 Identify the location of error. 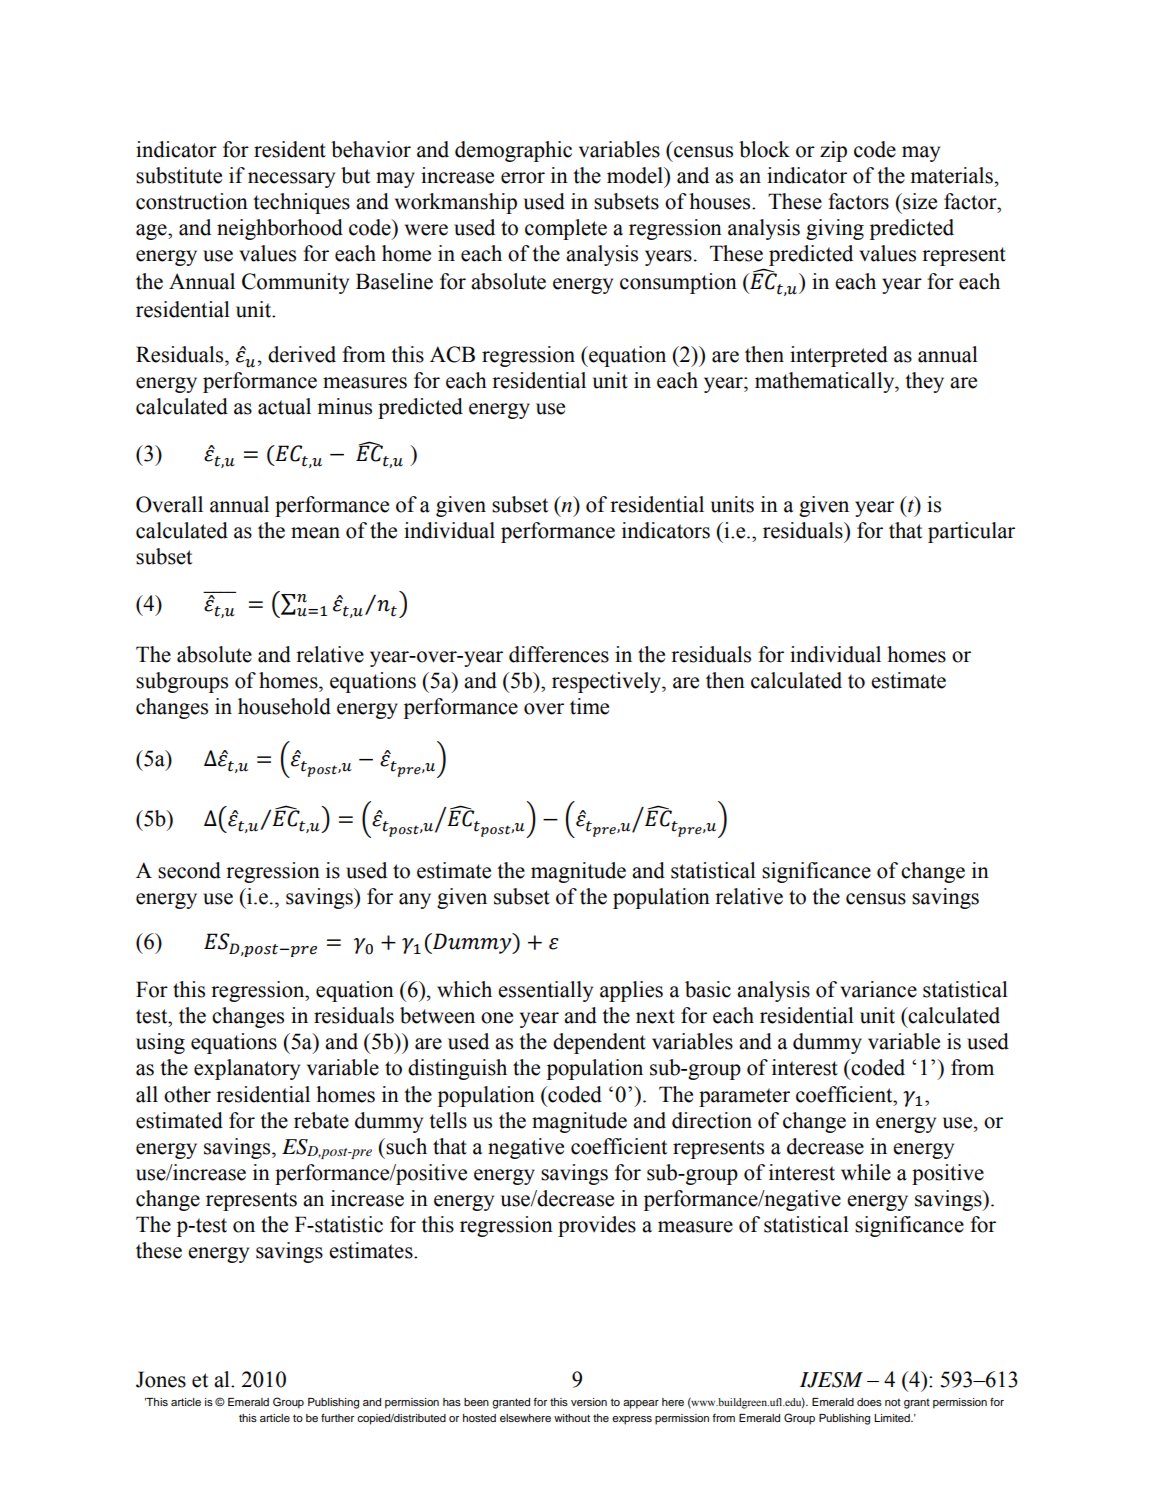
(523, 178).
